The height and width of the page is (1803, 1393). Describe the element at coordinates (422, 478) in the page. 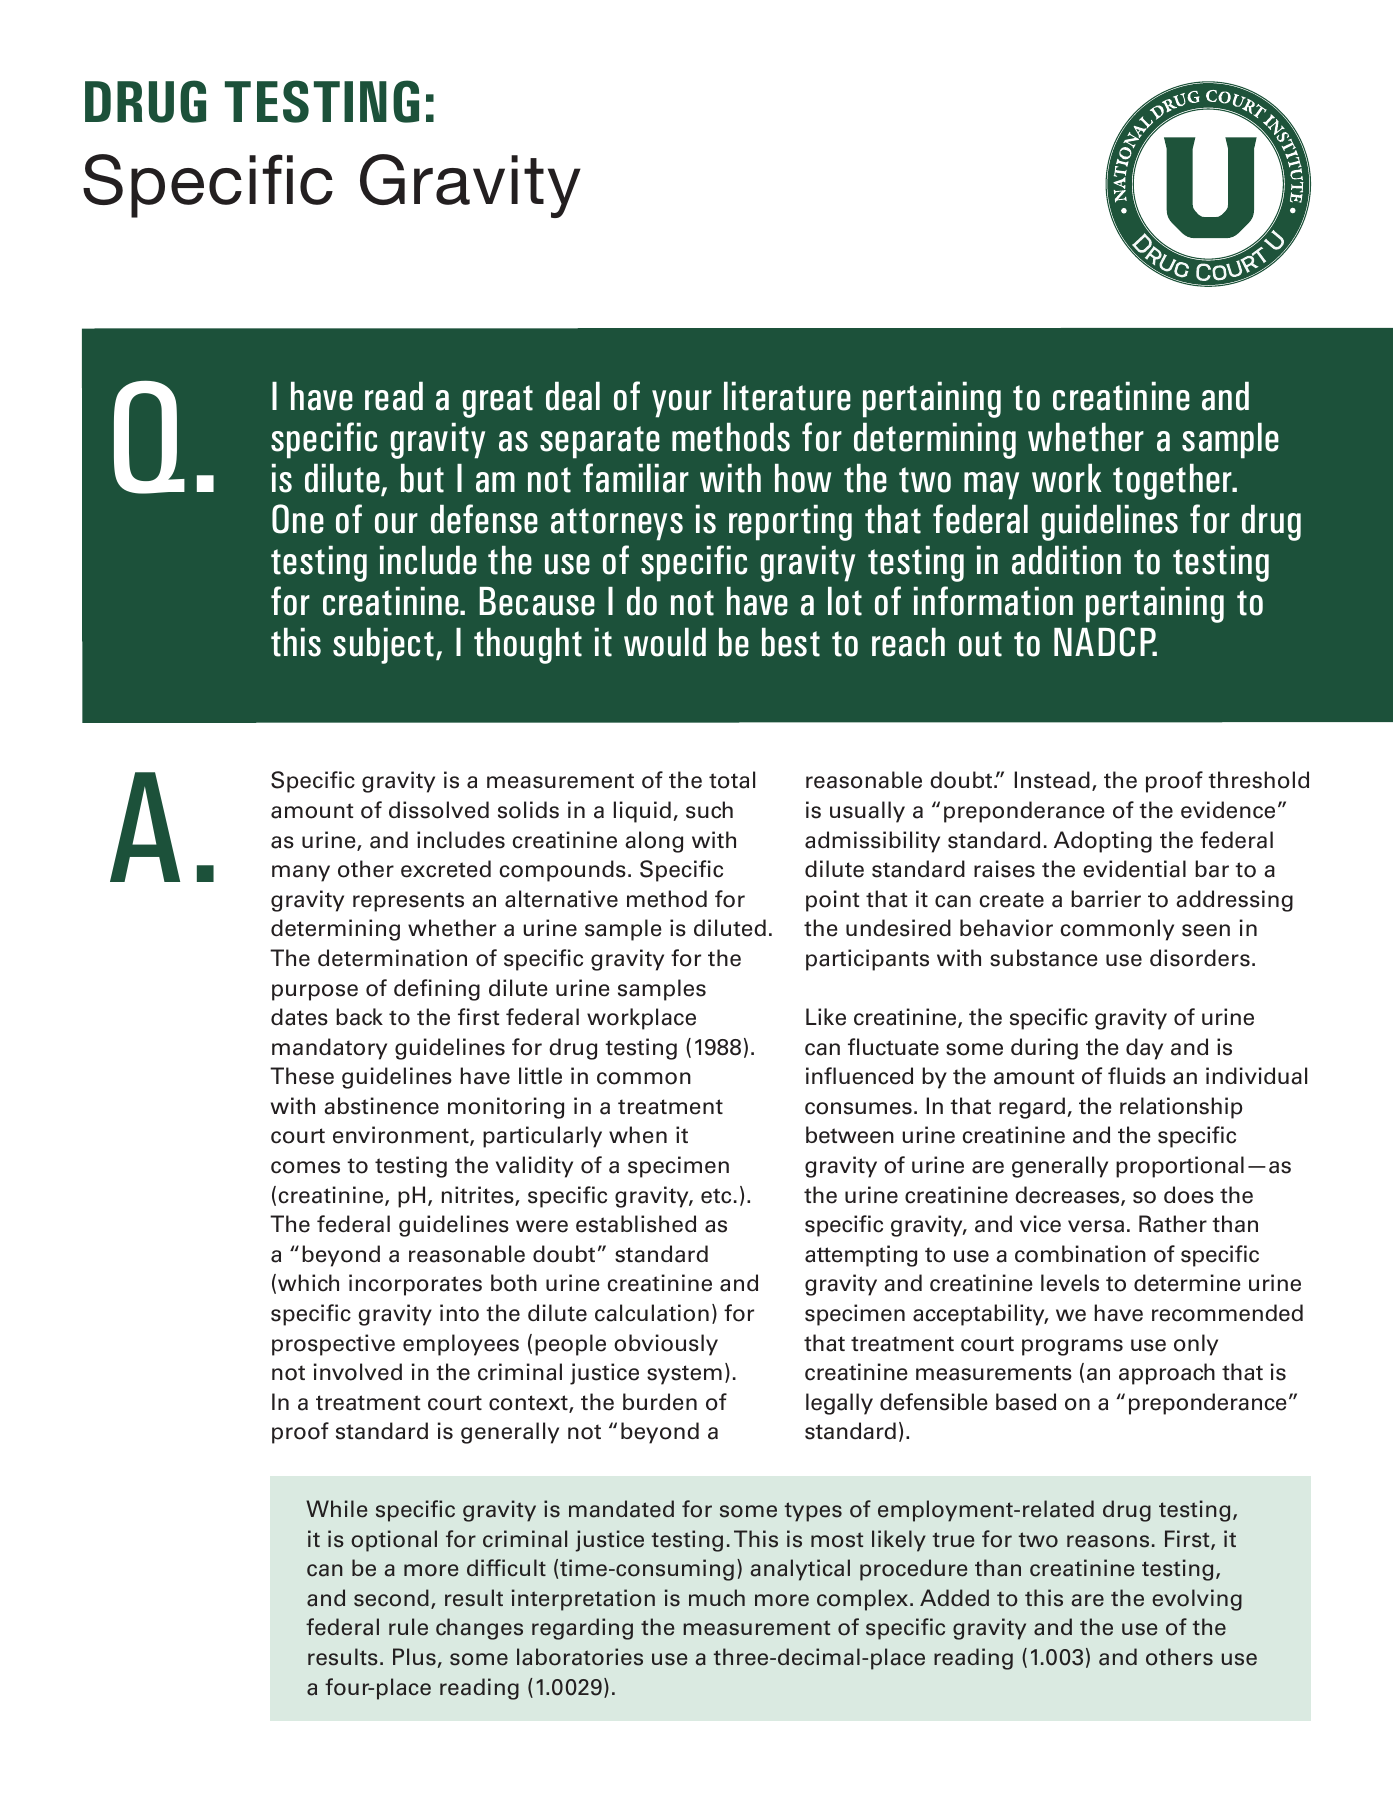

I see `but` at that location.
